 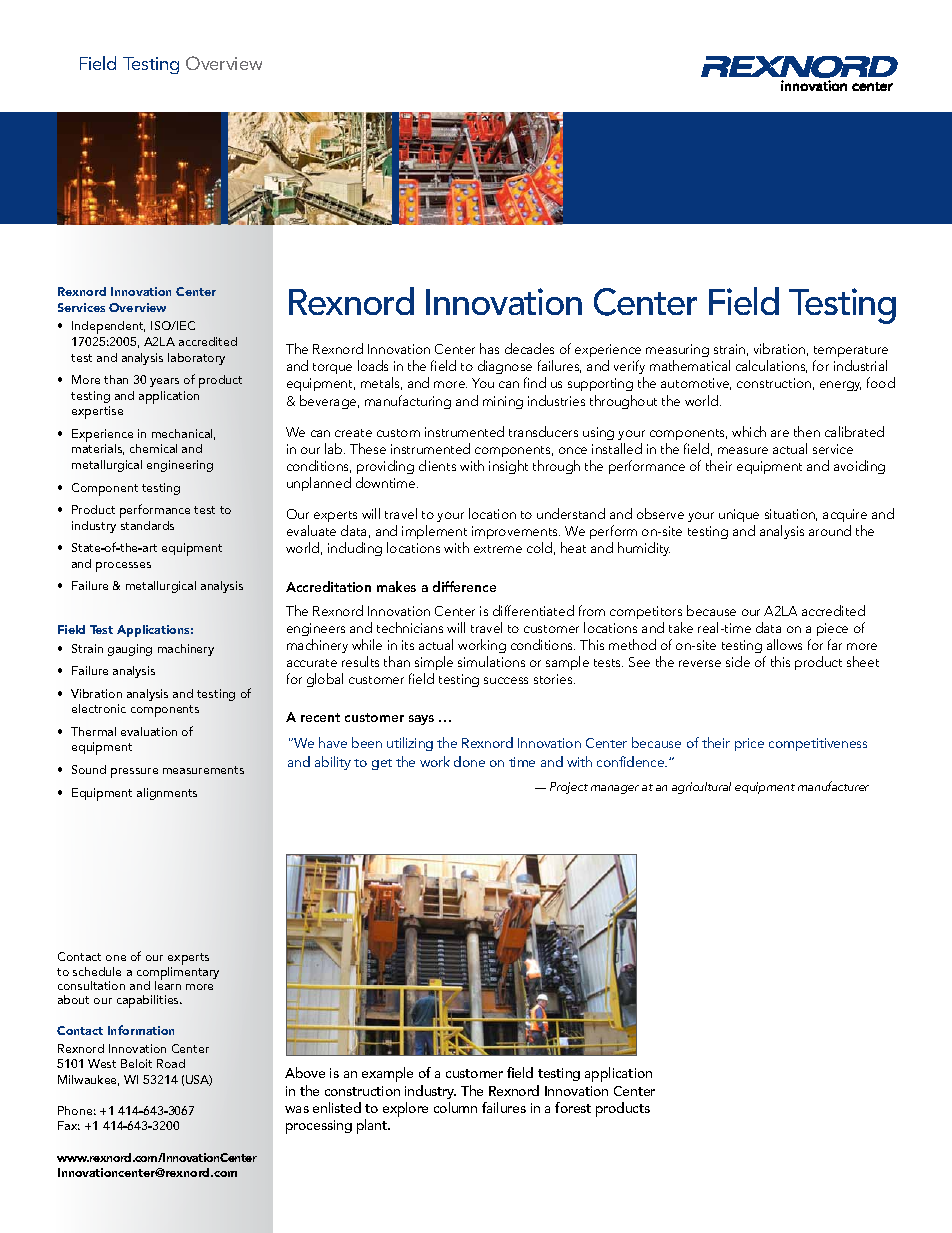 What do you see at coordinates (749, 744) in the page?
I see `price` at bounding box center [749, 744].
